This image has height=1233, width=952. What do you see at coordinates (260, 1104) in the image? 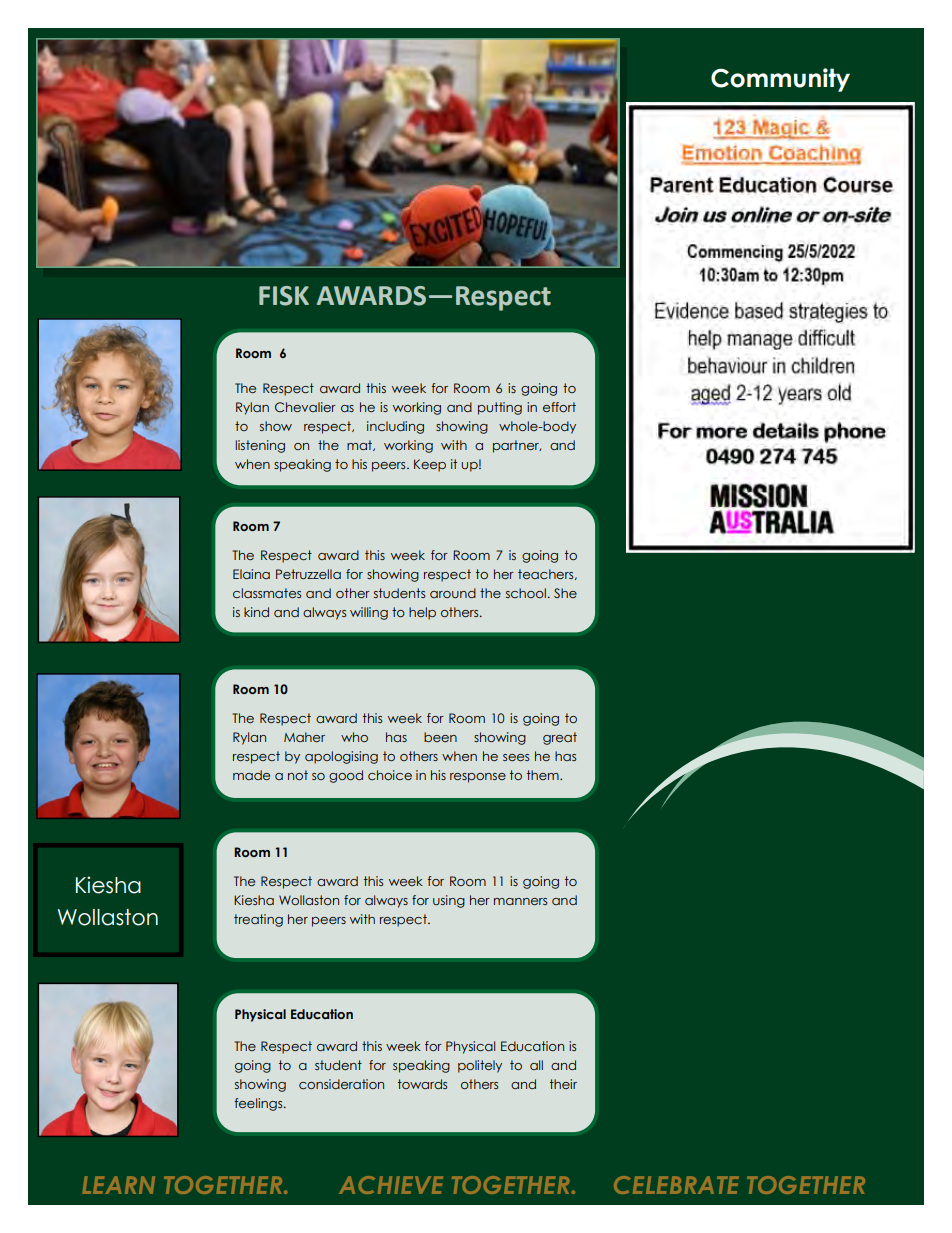
I see `feelings` at bounding box center [260, 1104].
